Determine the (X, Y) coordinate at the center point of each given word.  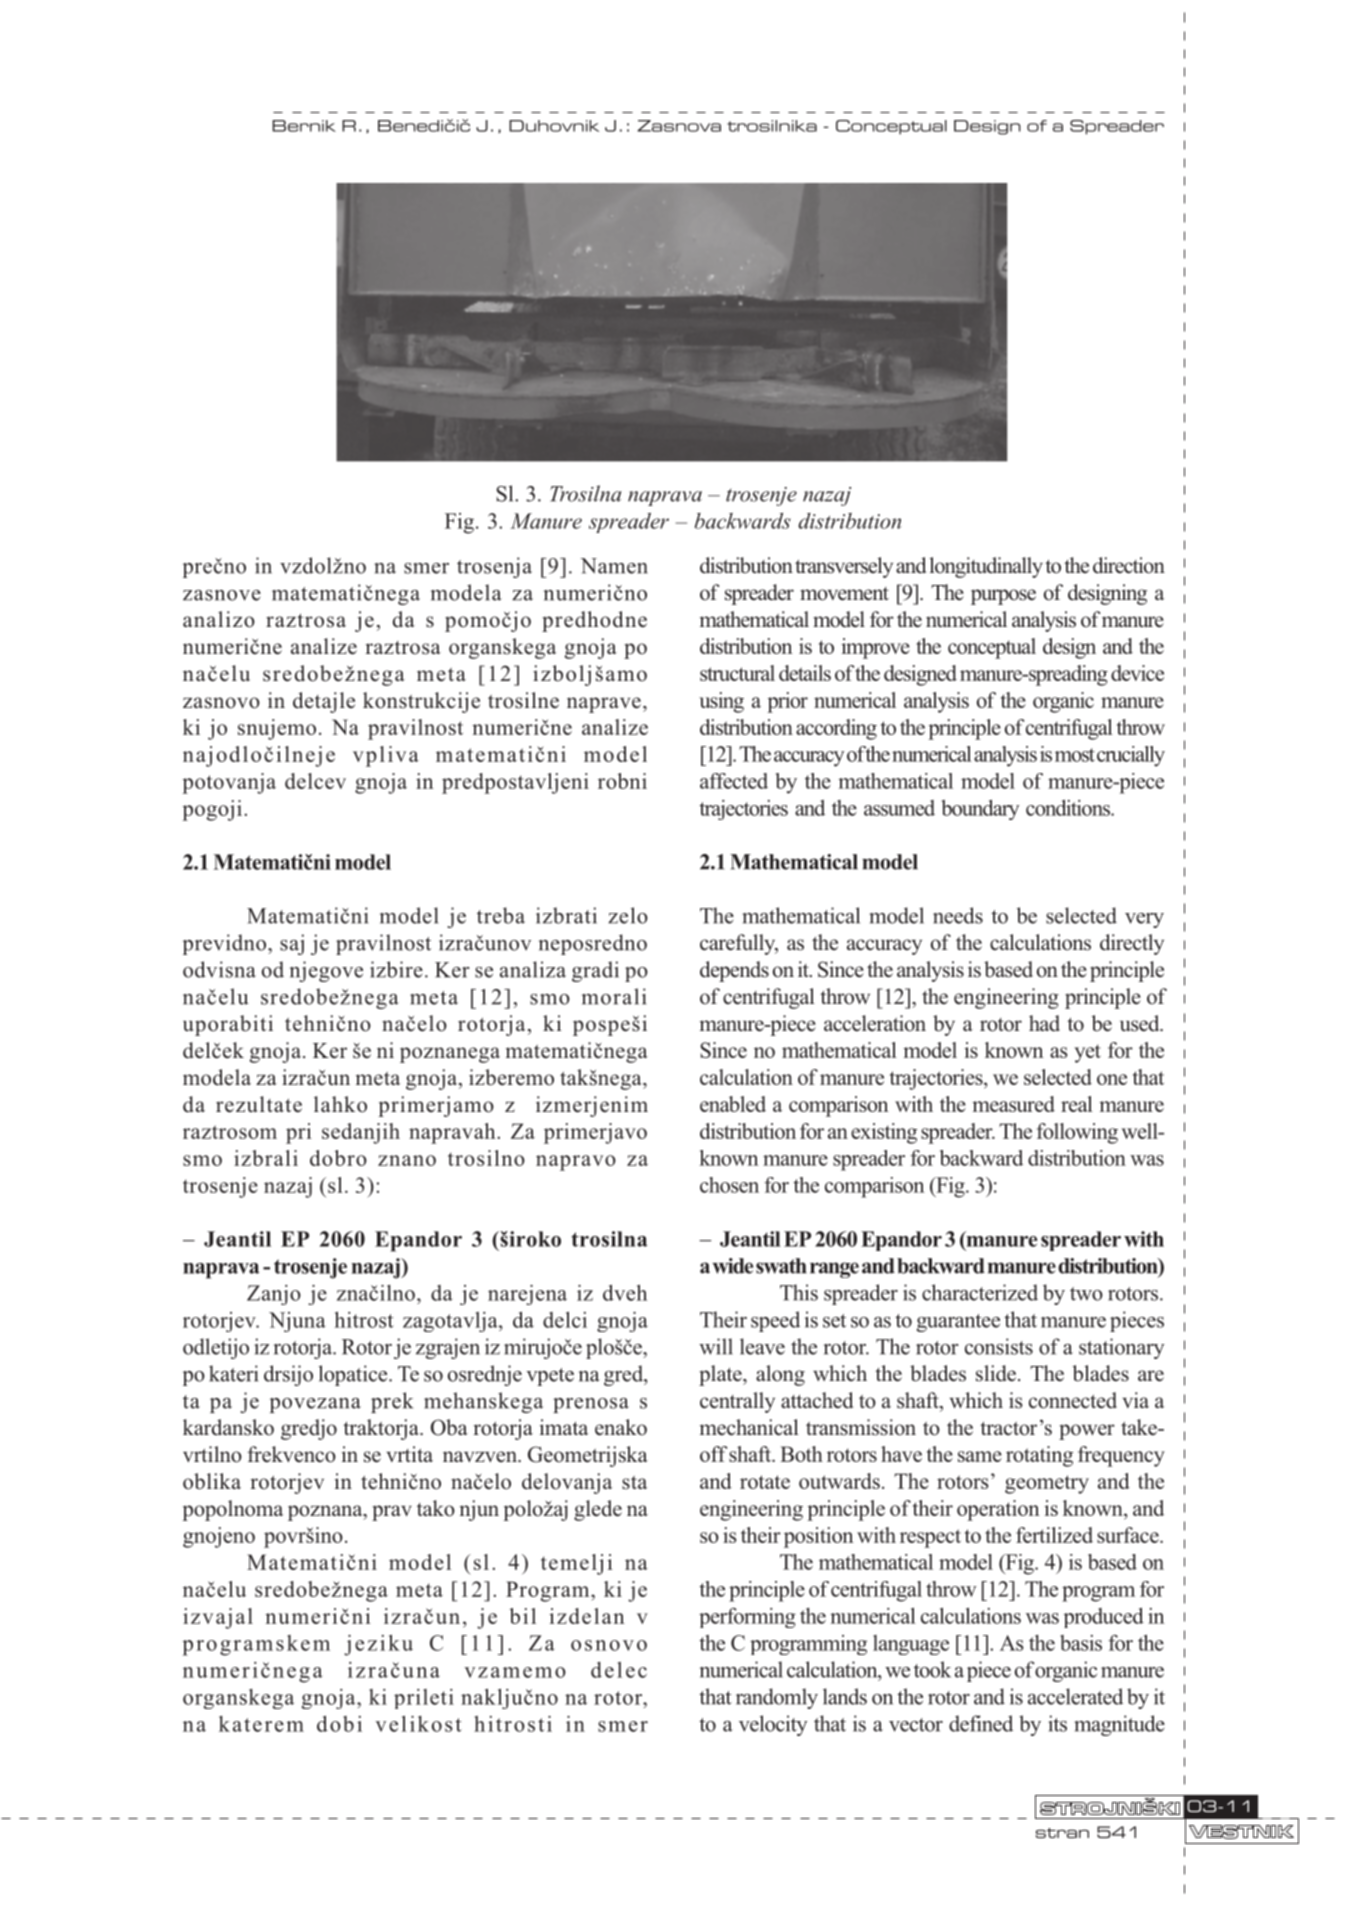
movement (844, 594)
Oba (449, 1427)
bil (522, 1616)
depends (734, 971)
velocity (773, 1725)
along (780, 1375)
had (1044, 1023)
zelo (628, 915)
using (721, 702)
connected (1073, 1400)
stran (1062, 1833)
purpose (1003, 597)
